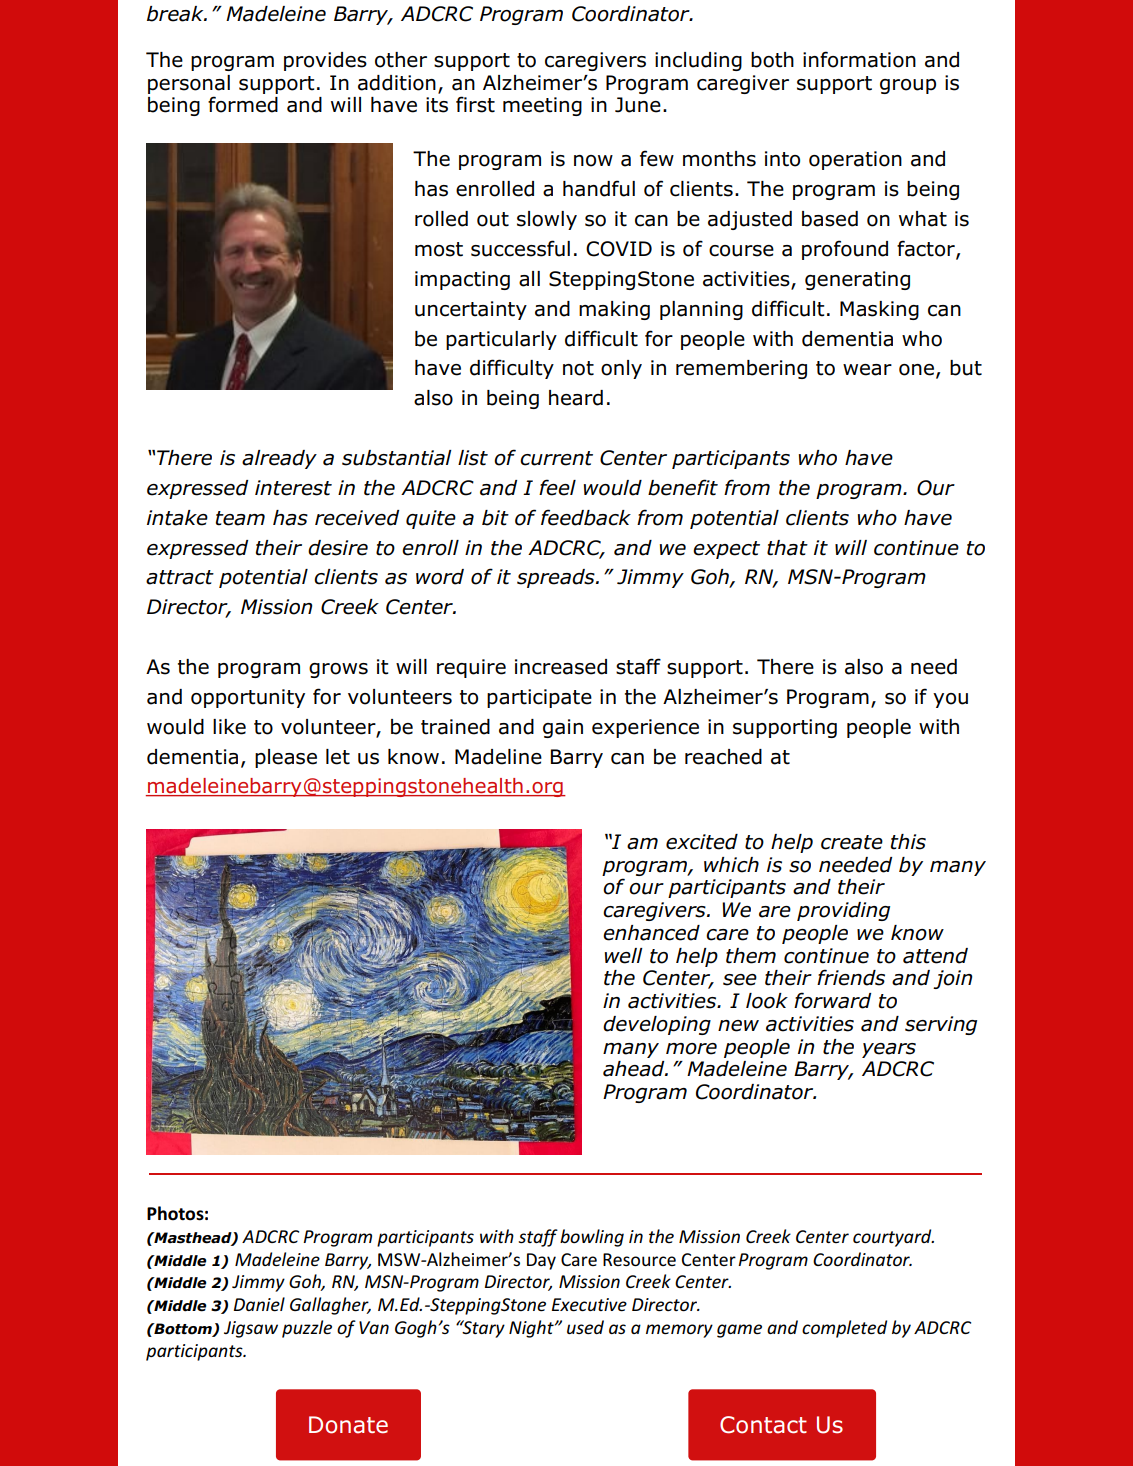  What do you see at coordinates (852, 842) in the image?
I see `create` at bounding box center [852, 842].
